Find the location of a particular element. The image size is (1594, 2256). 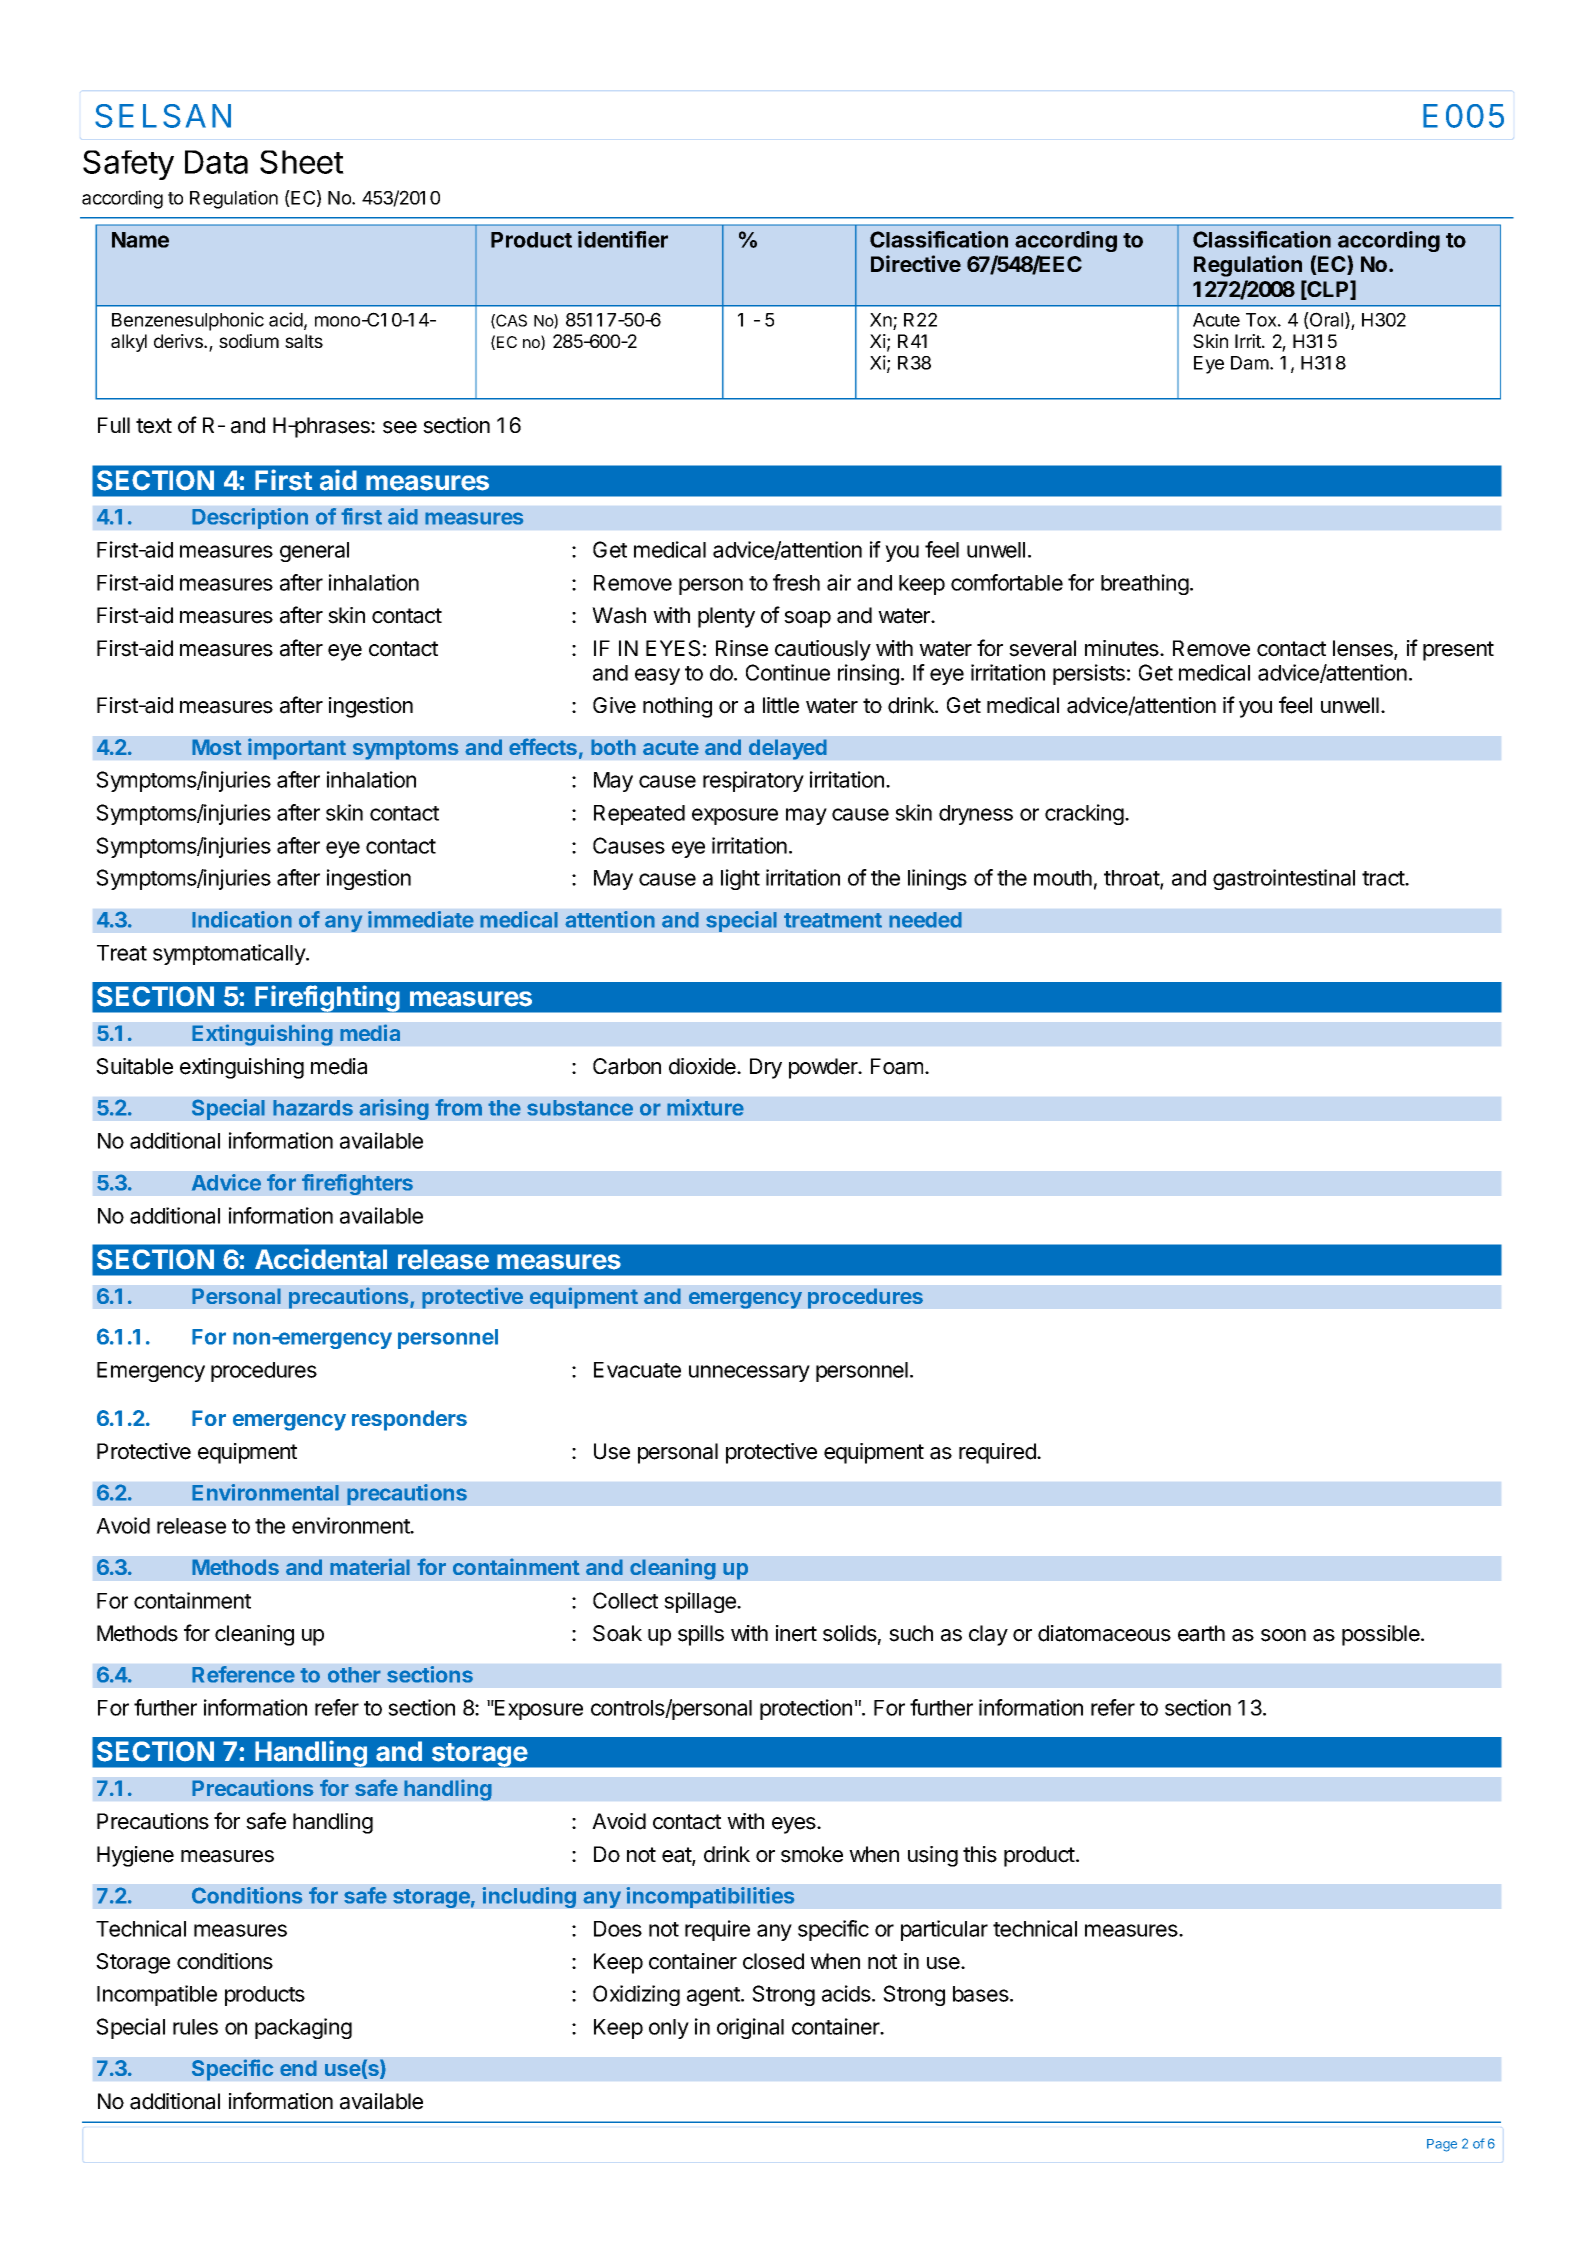

other is located at coordinates (354, 1675).
